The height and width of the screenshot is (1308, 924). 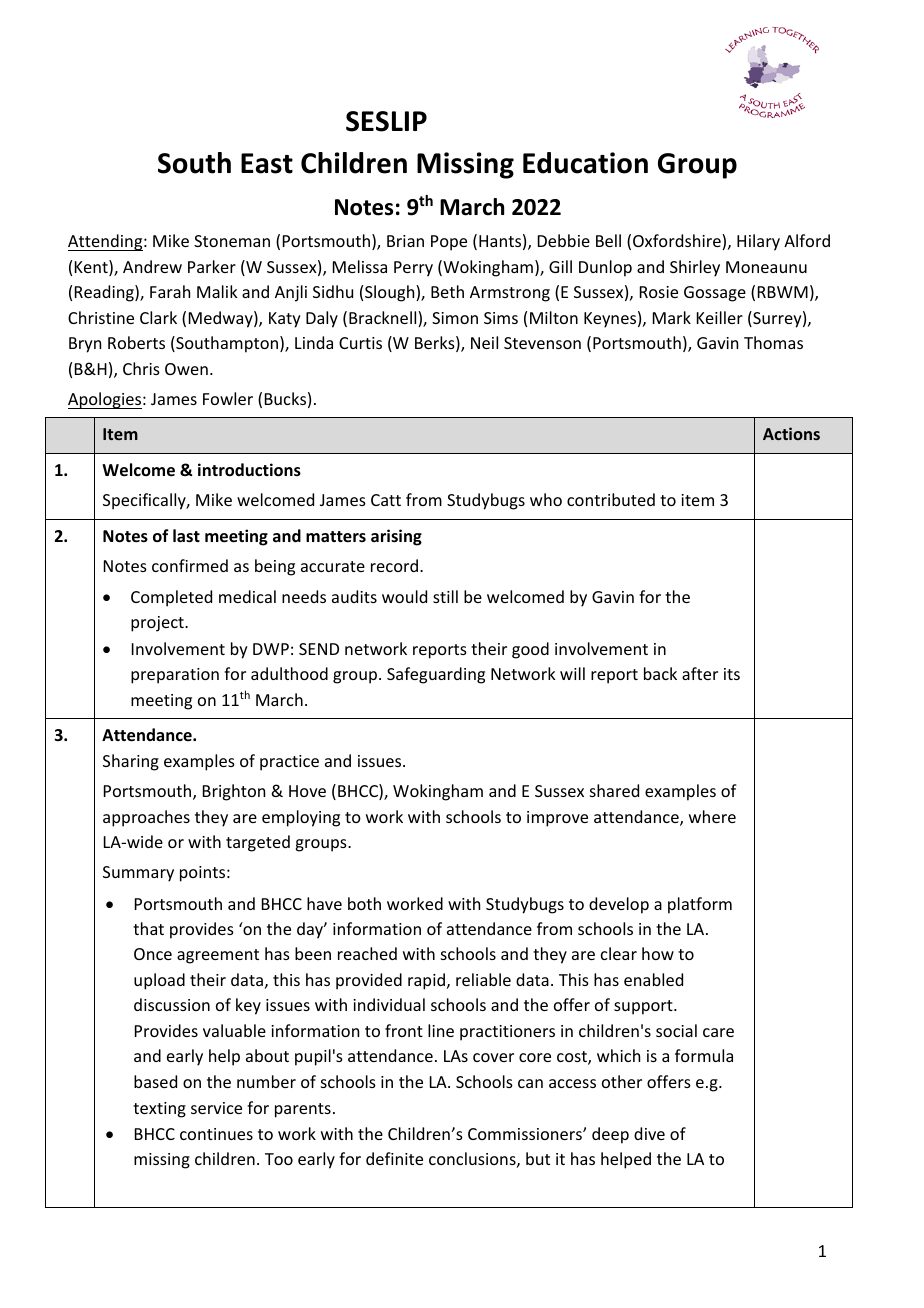 I want to click on Pope, so click(x=449, y=243).
